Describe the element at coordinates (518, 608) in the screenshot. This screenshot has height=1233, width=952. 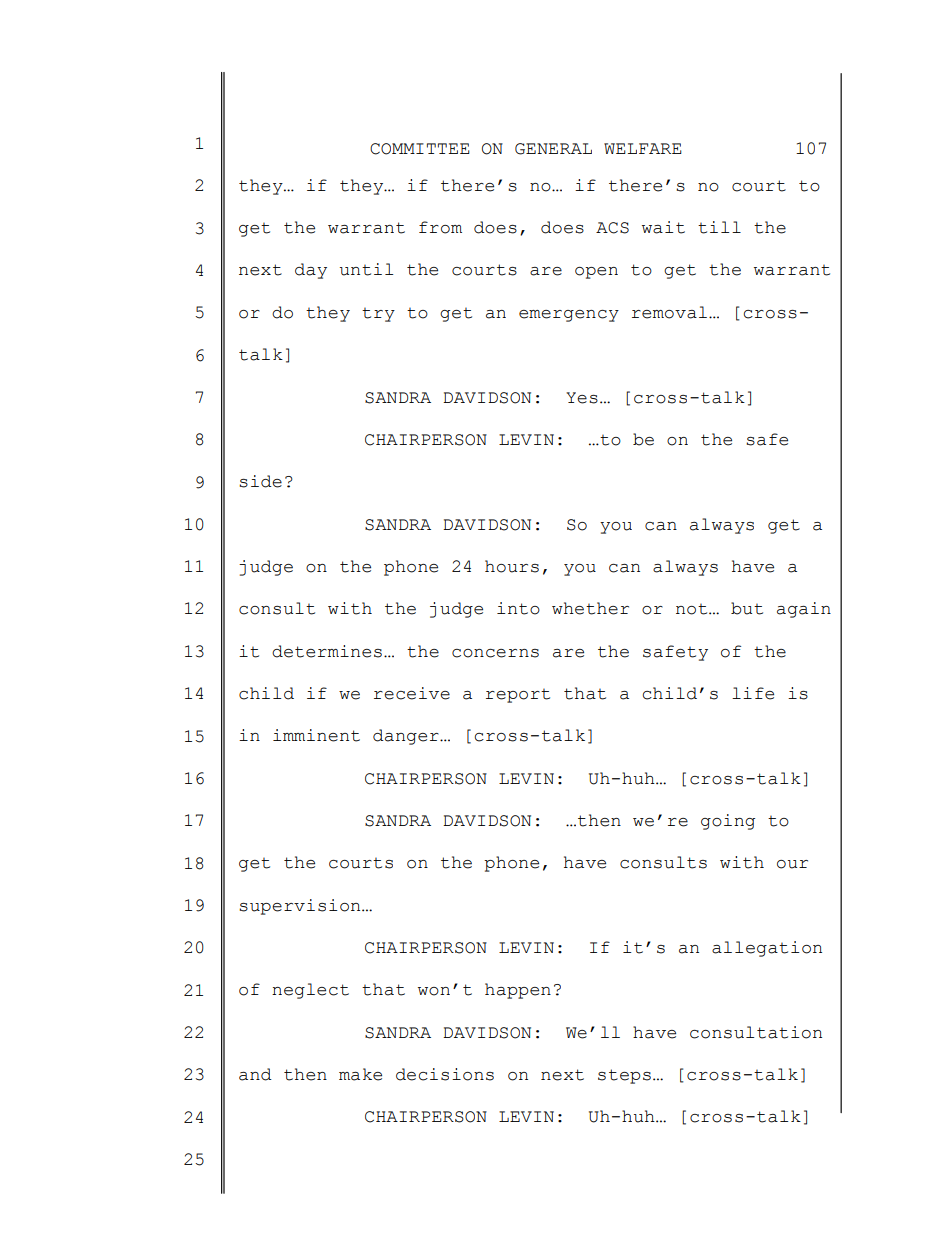
I see `into` at that location.
